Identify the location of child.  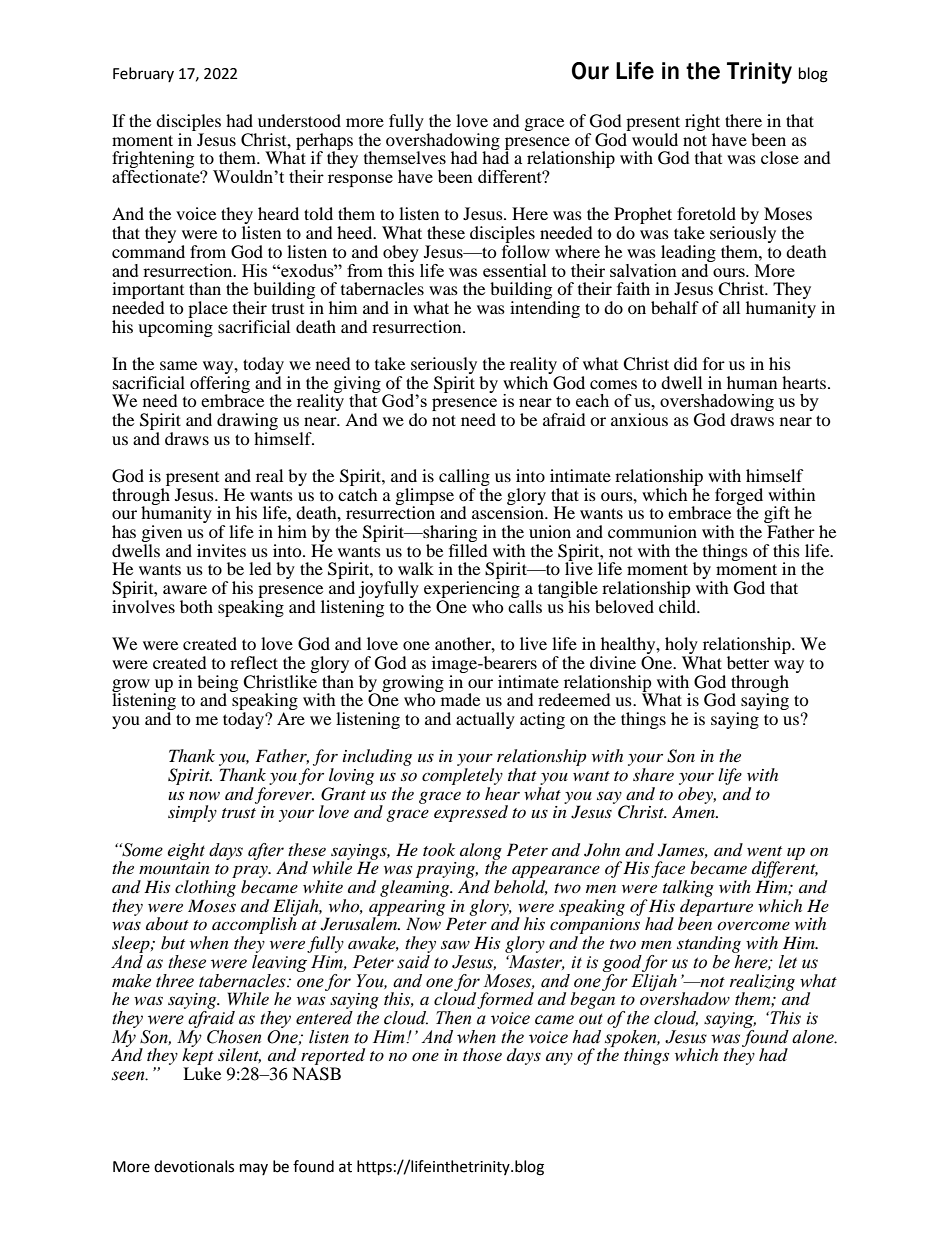
(679, 606).
